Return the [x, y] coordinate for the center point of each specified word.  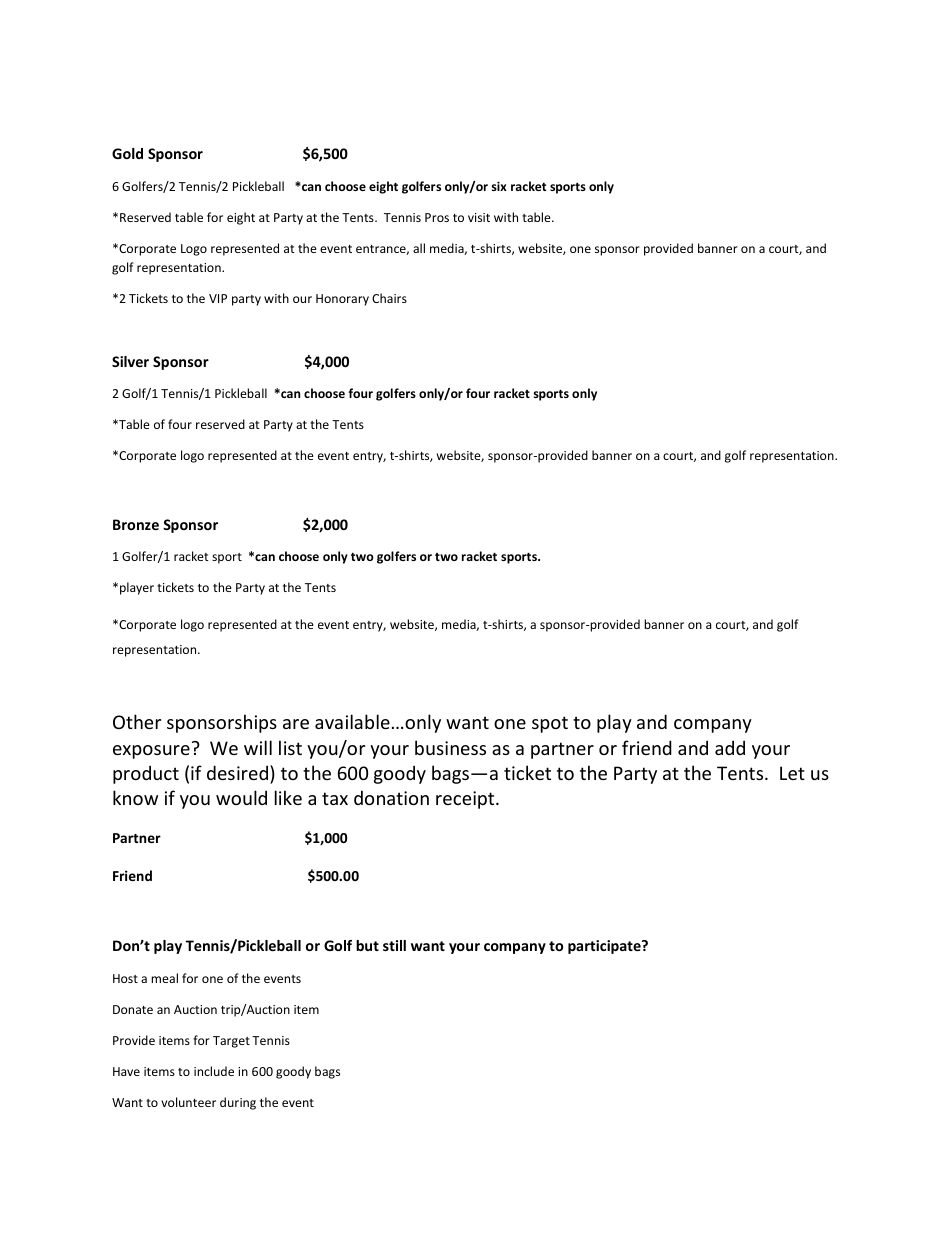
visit [479, 217]
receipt [466, 800]
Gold [127, 153]
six [499, 186]
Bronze [136, 524]
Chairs [389, 298]
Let [792, 773]
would [241, 797]
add [730, 747]
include [214, 1071]
